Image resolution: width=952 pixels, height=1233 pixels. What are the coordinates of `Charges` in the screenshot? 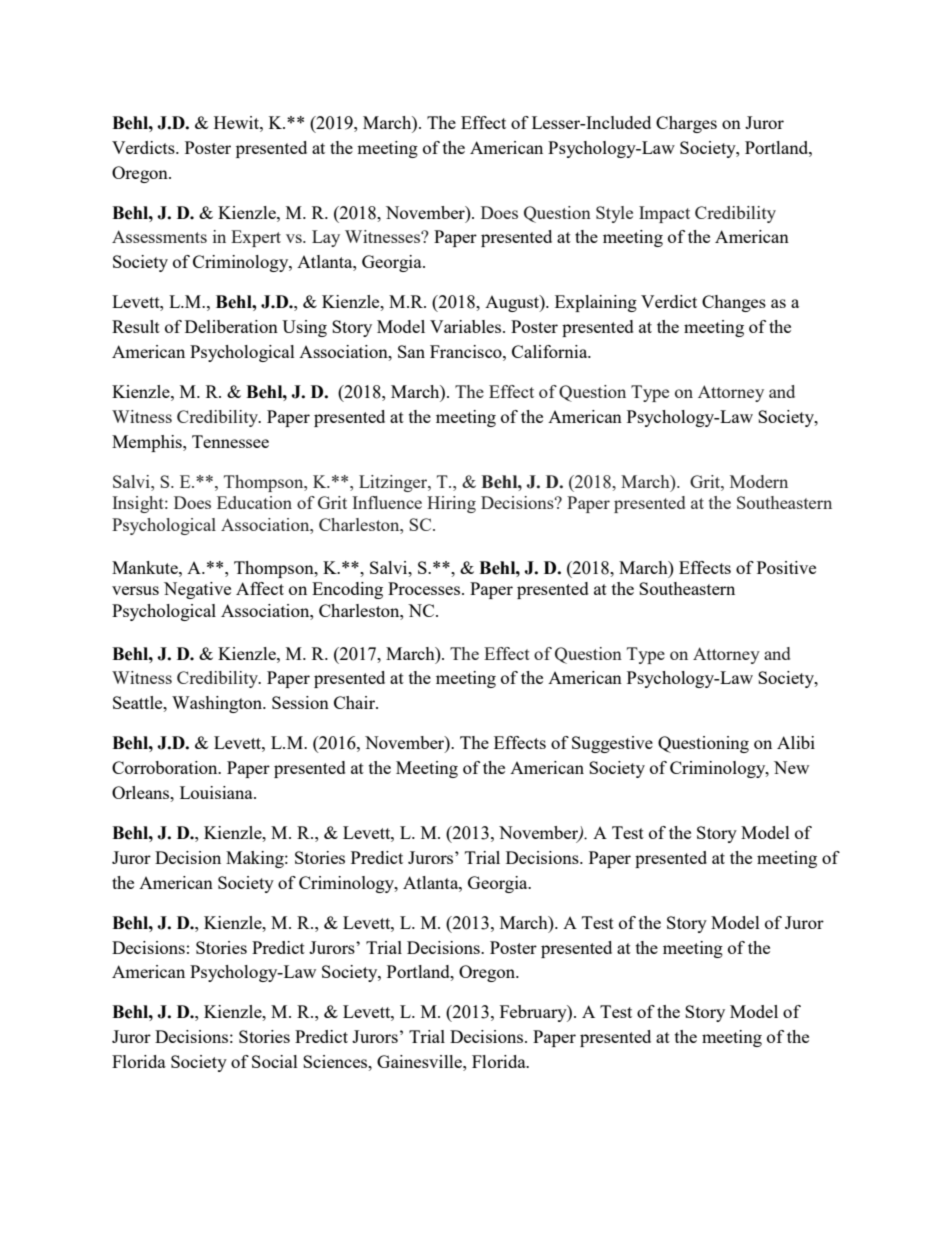 It's located at (686, 124).
